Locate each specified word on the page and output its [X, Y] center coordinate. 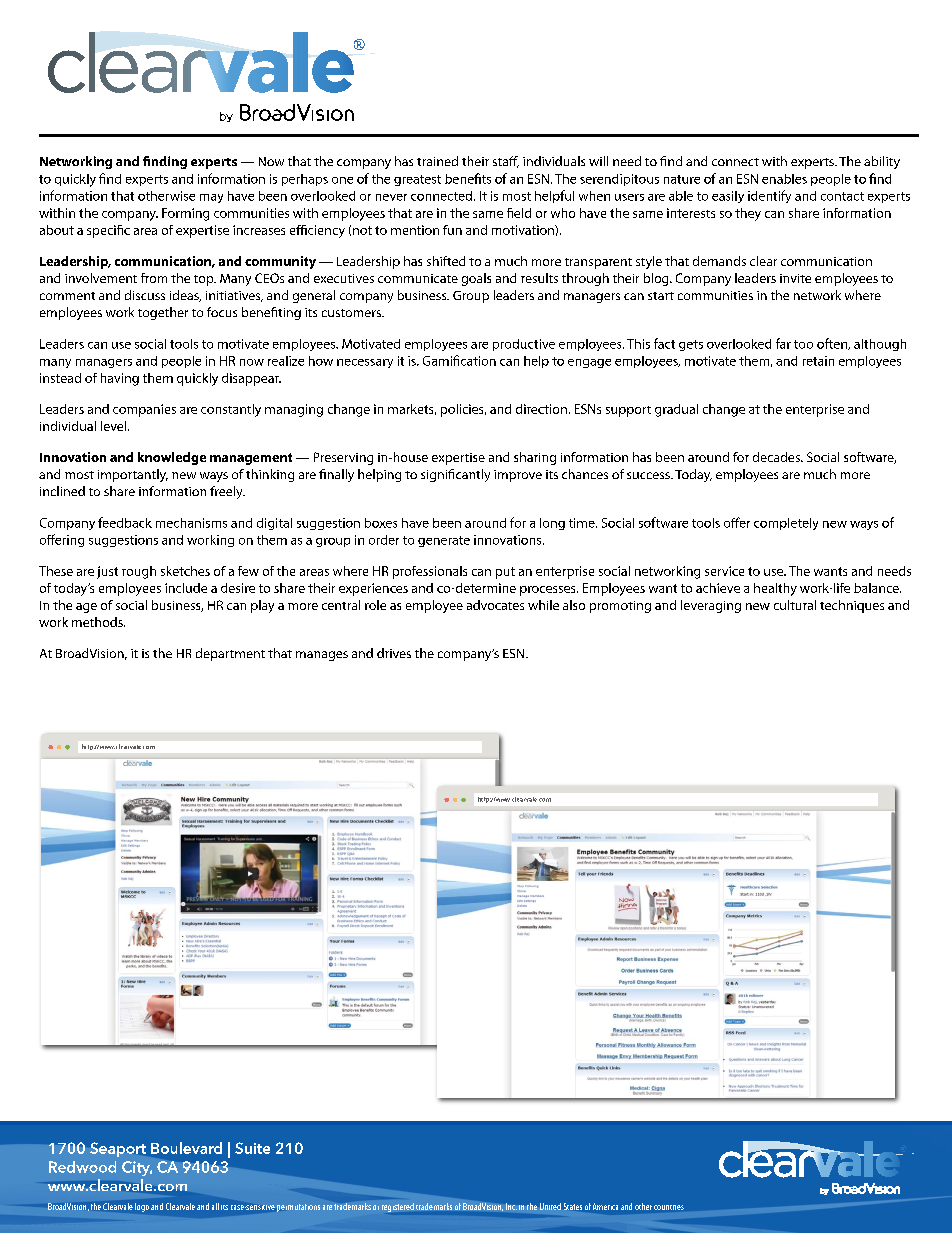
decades [777, 457]
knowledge [172, 458]
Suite [252, 1148]
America [605, 1206]
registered [398, 1207]
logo [142, 1207]
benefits [468, 178]
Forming [185, 214]
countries [669, 1207]
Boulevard [186, 1148]
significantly [455, 475]
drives [394, 653]
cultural [795, 605]
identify [769, 196]
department [230, 654]
